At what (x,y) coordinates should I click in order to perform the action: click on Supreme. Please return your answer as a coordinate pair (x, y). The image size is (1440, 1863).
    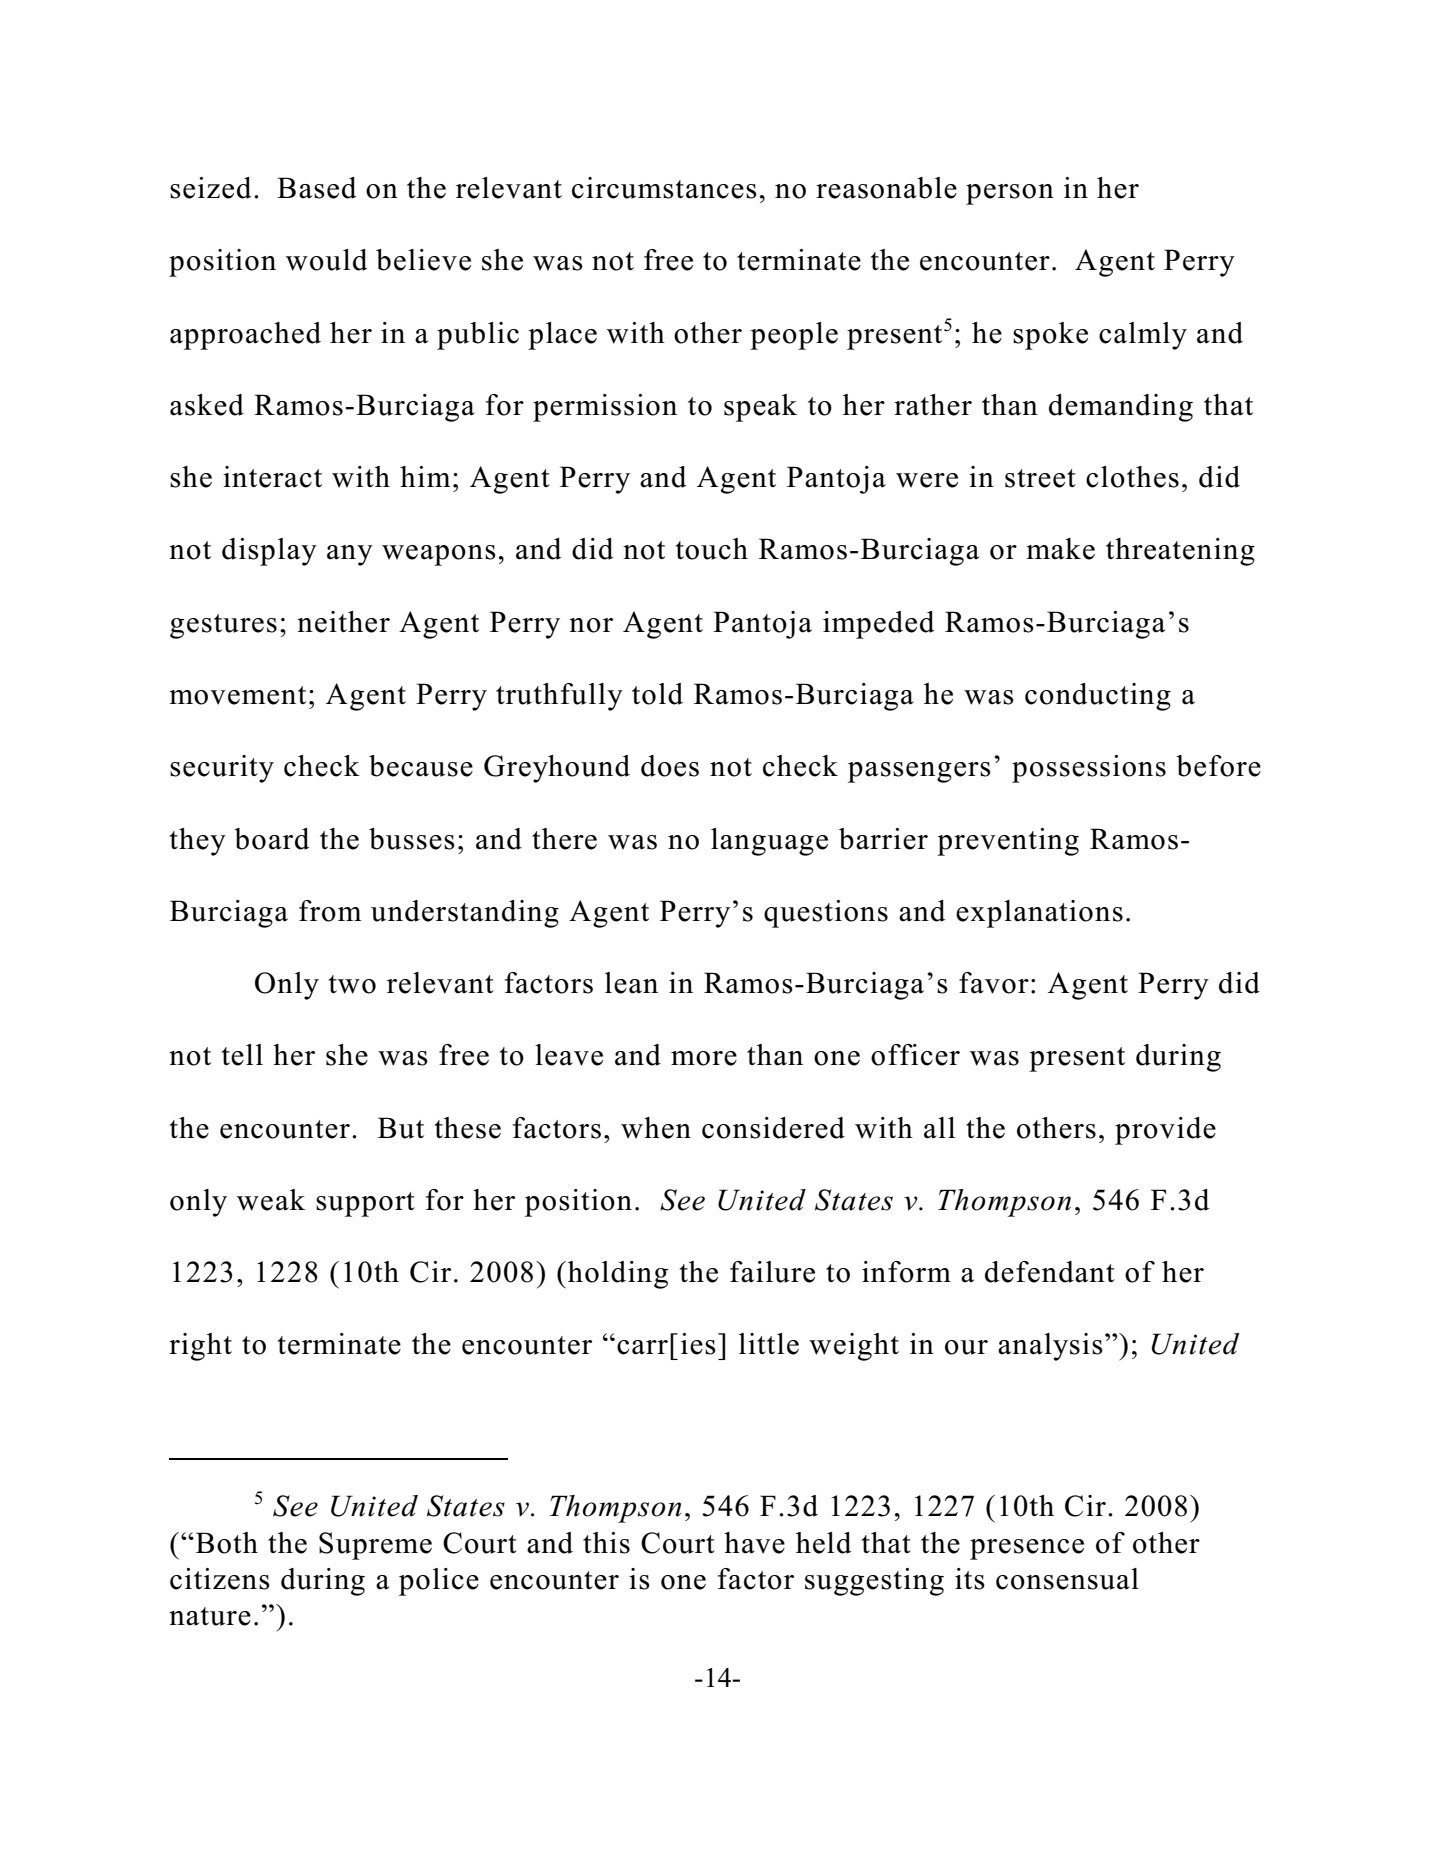
    Looking at the image, I should click on (375, 1546).
